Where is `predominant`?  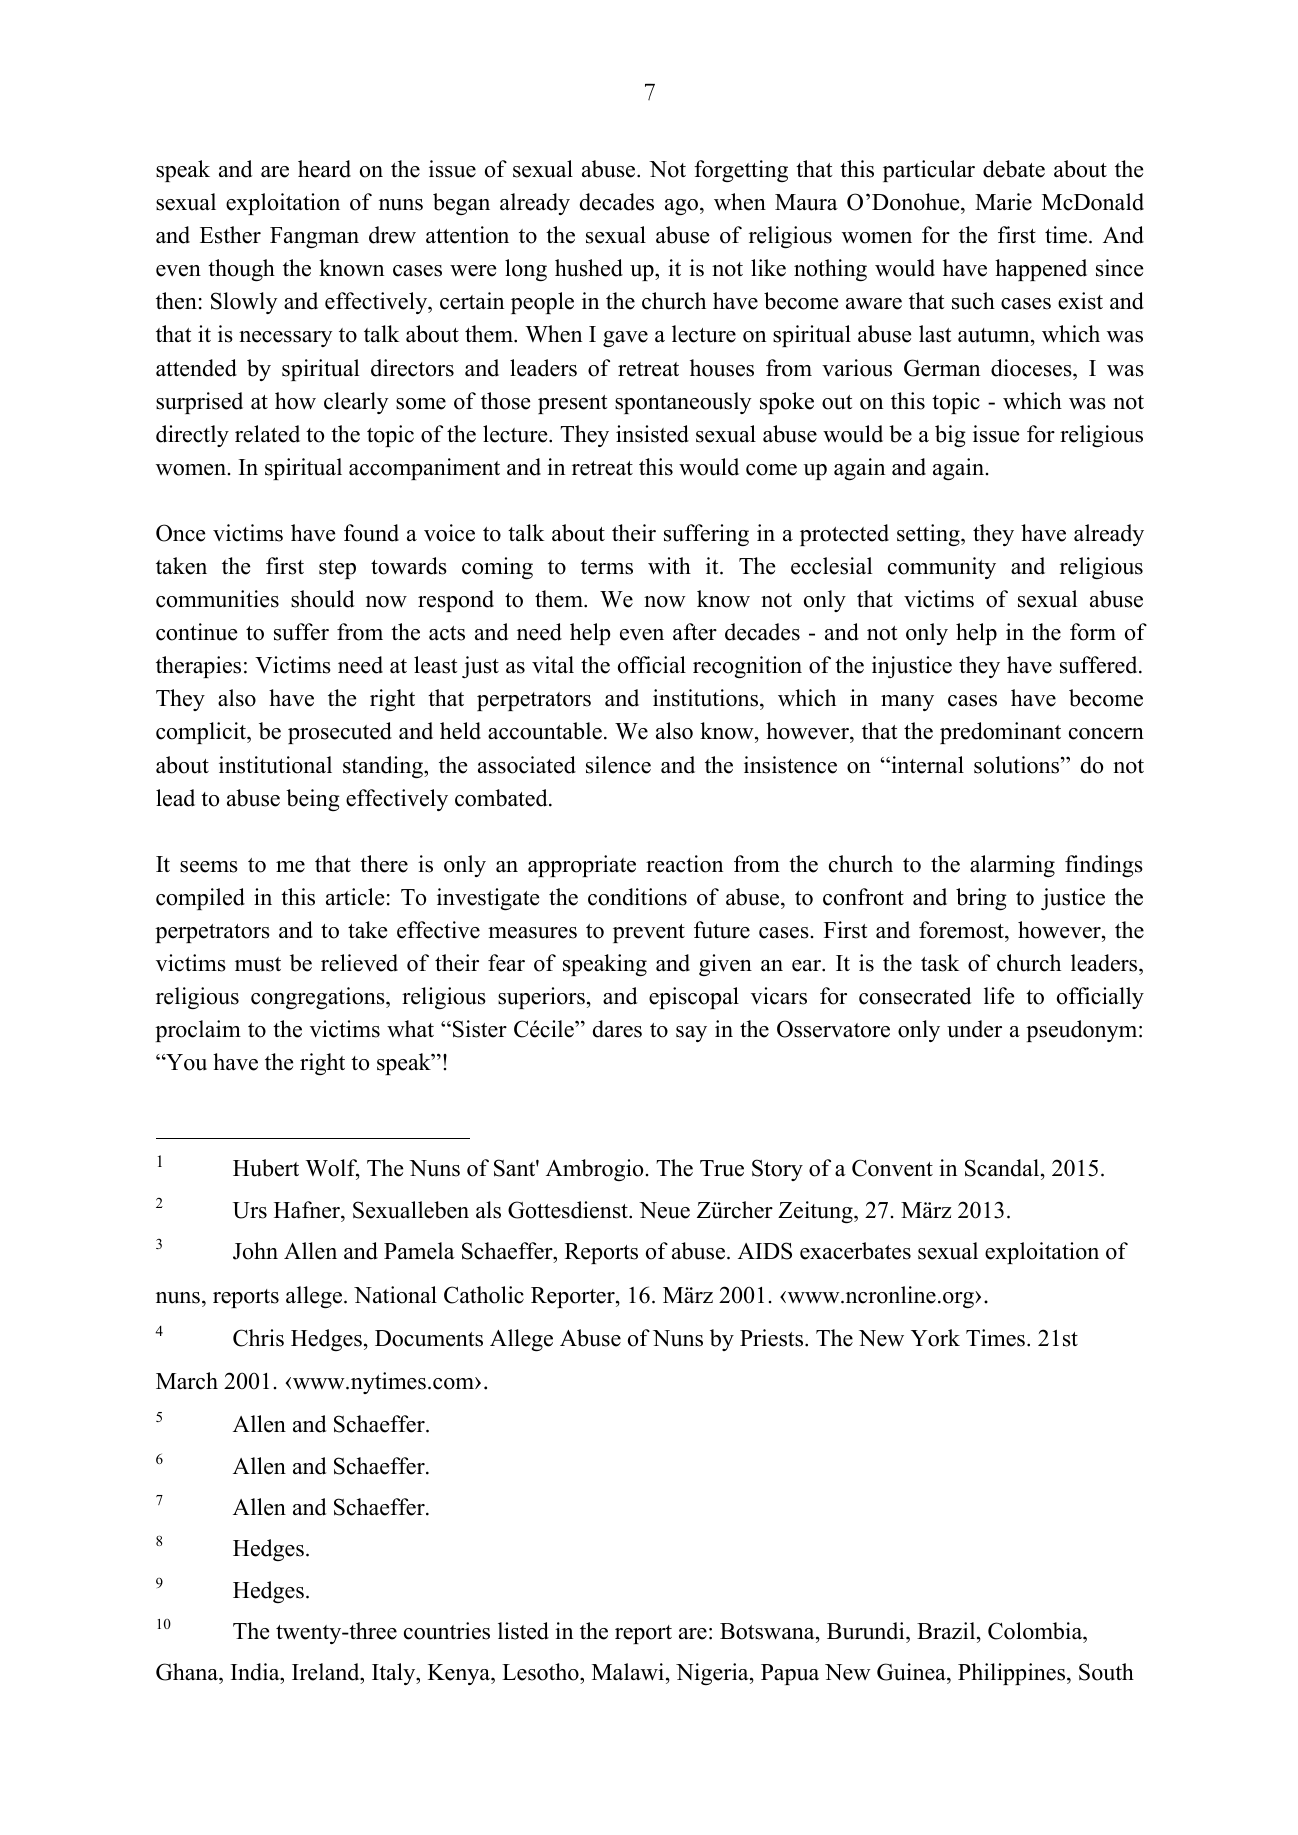
predominant is located at coordinates (1000, 733).
